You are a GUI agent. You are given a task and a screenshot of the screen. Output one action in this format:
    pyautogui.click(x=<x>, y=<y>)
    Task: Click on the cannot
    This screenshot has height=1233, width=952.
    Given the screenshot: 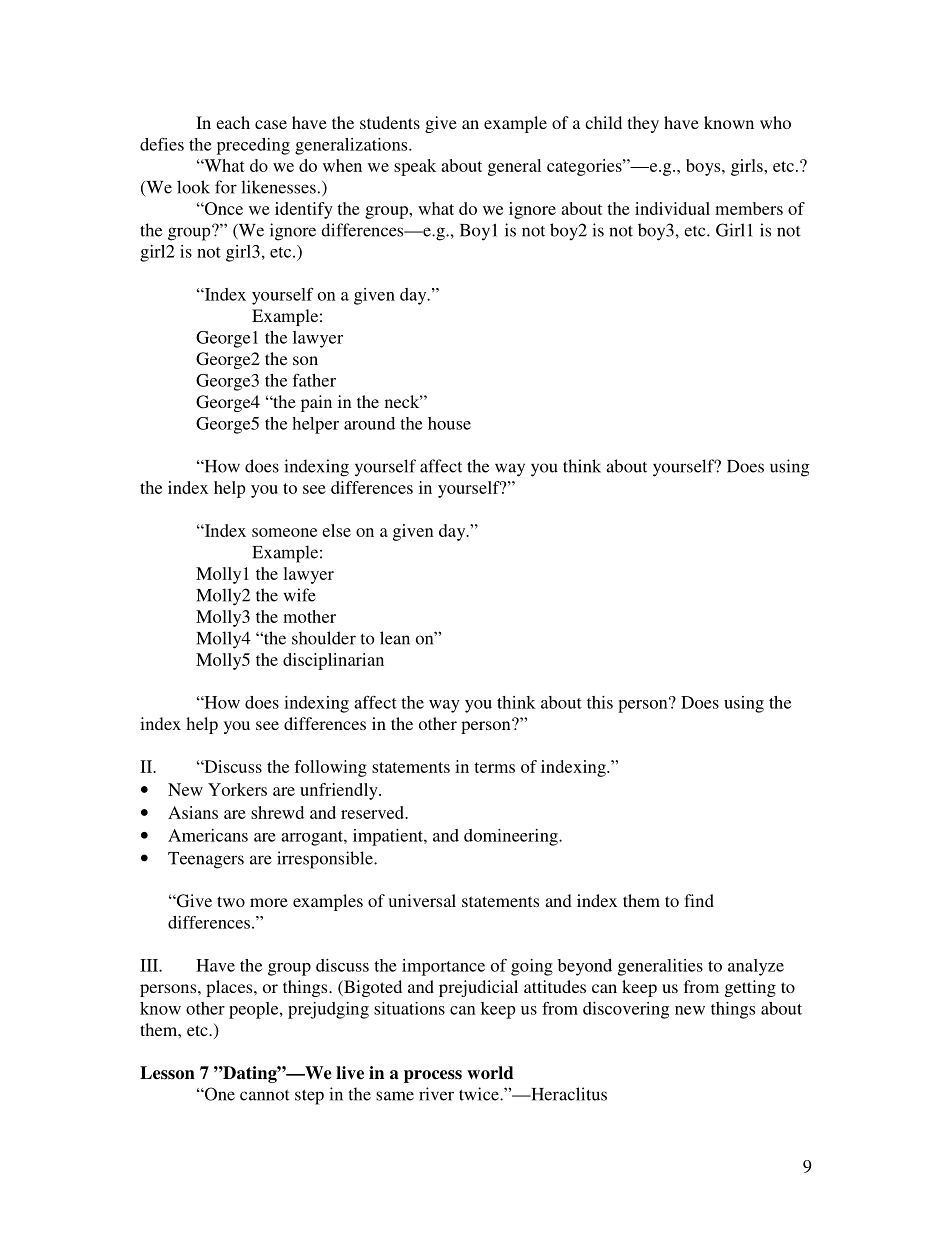 What is the action you would take?
    pyautogui.click(x=265, y=1095)
